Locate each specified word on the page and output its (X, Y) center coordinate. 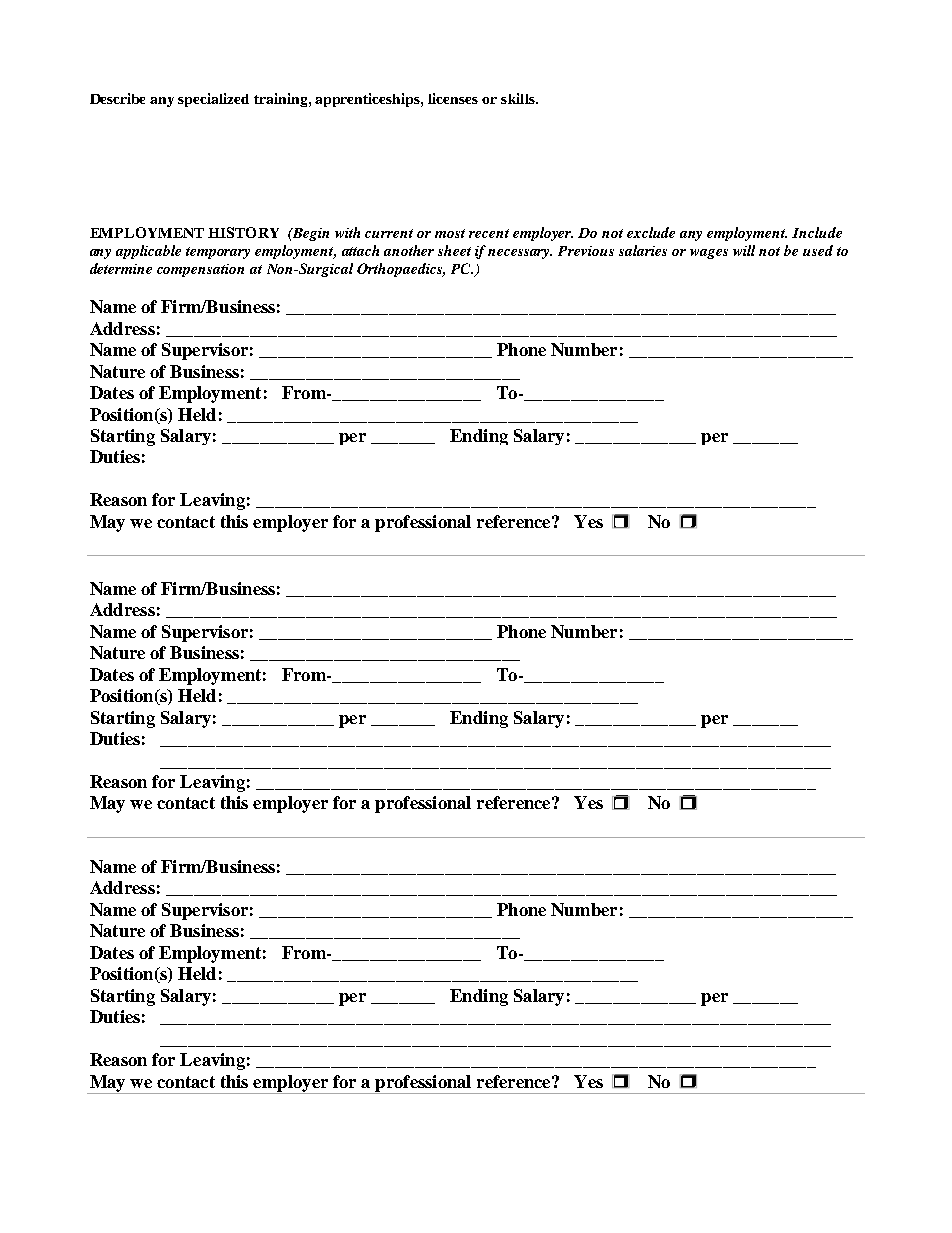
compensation (200, 270)
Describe (117, 98)
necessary (520, 254)
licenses (453, 98)
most (450, 233)
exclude (651, 232)
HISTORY (243, 232)
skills (519, 98)
